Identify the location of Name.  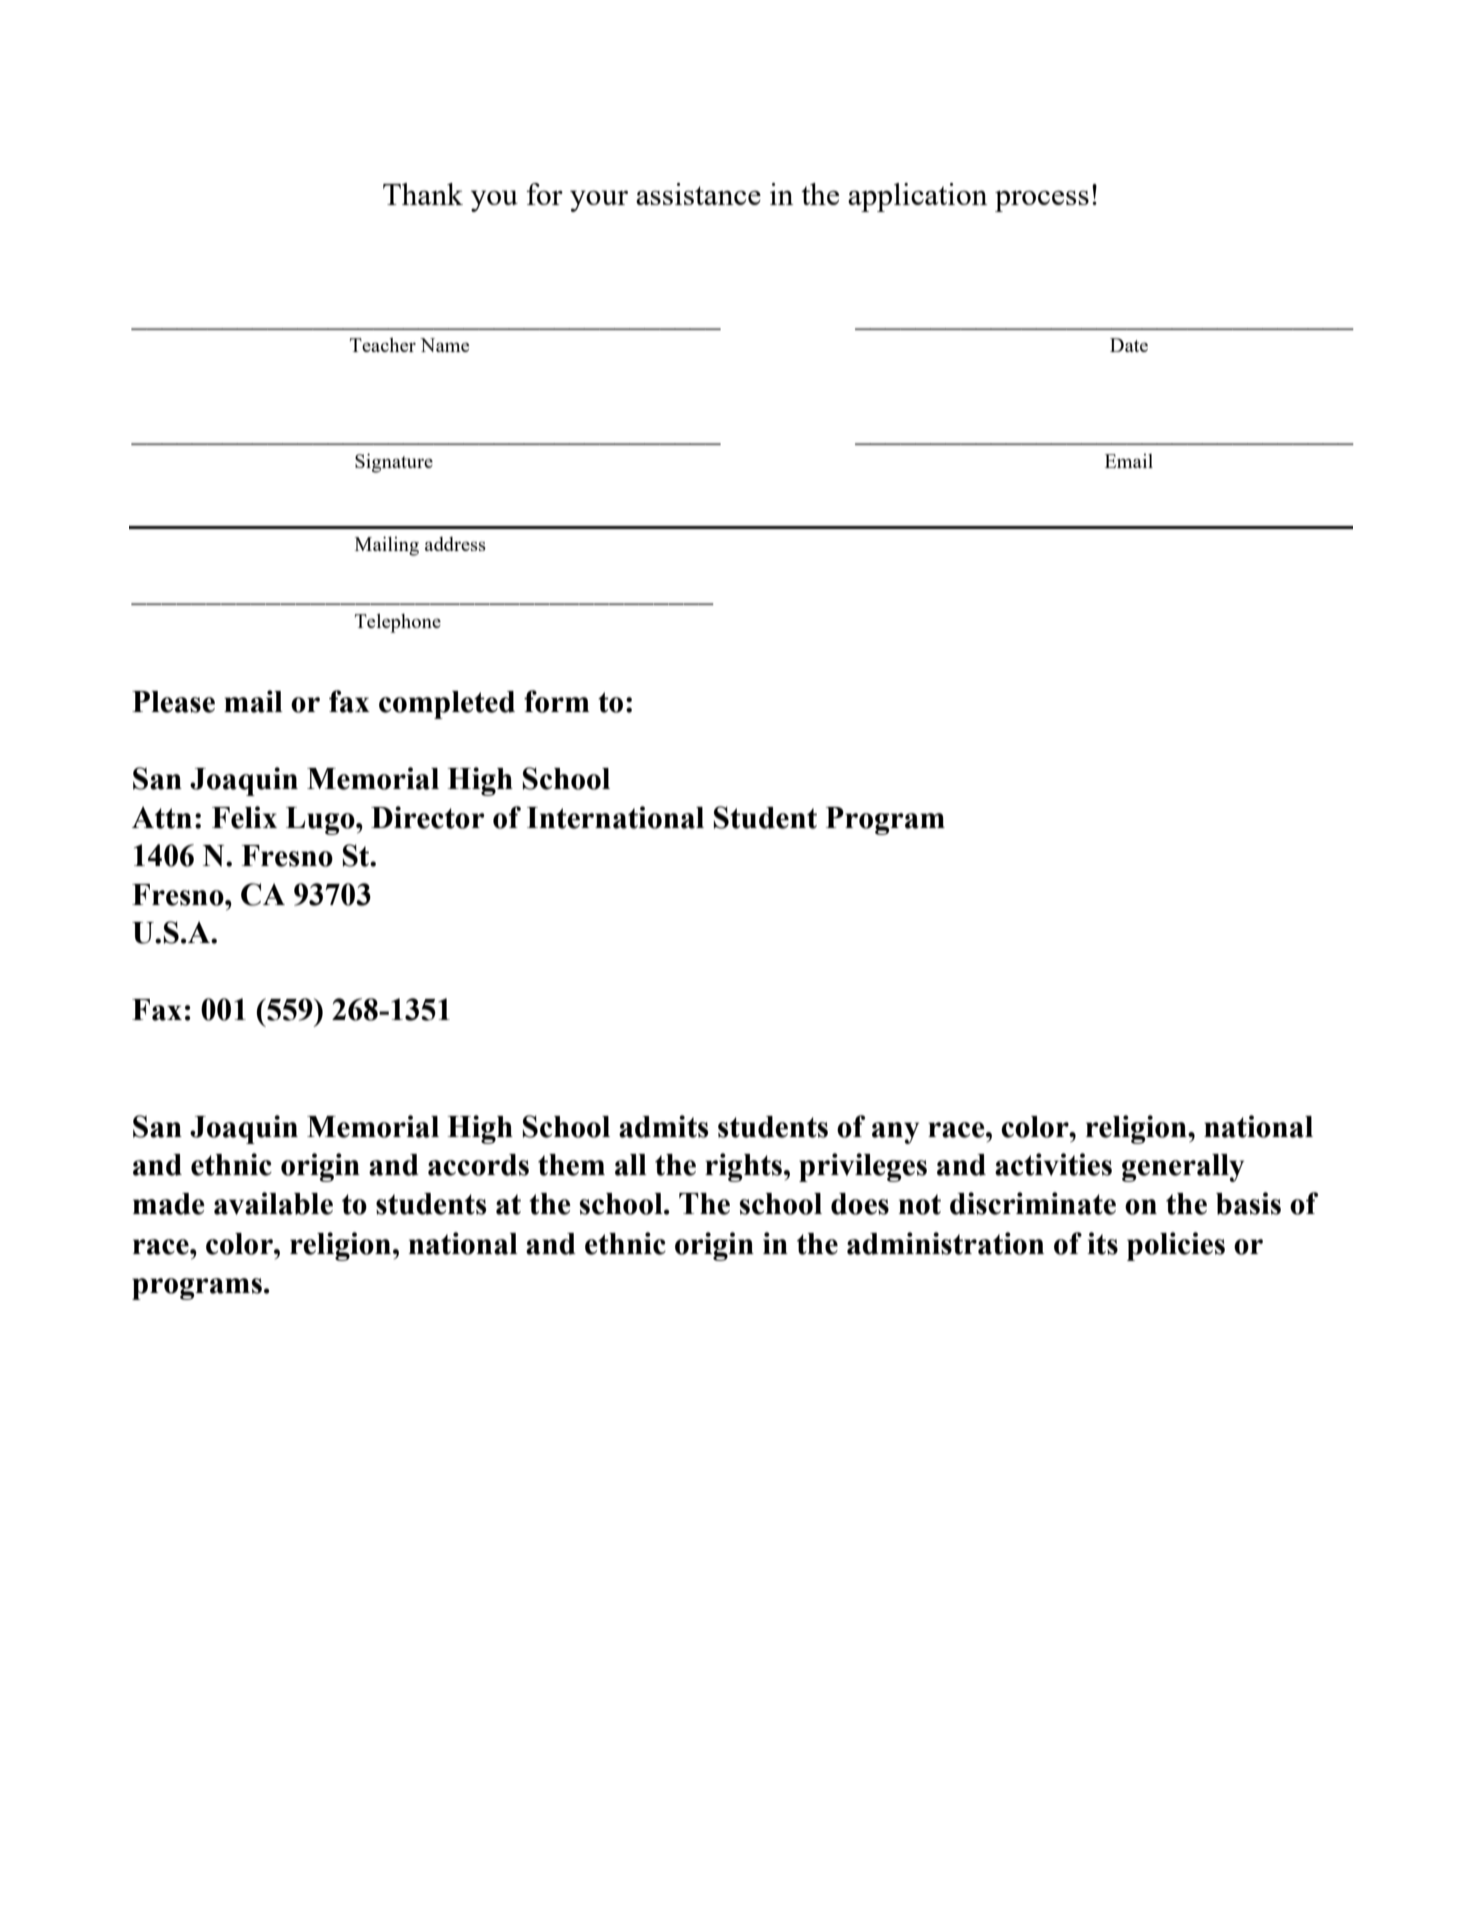
(444, 345).
